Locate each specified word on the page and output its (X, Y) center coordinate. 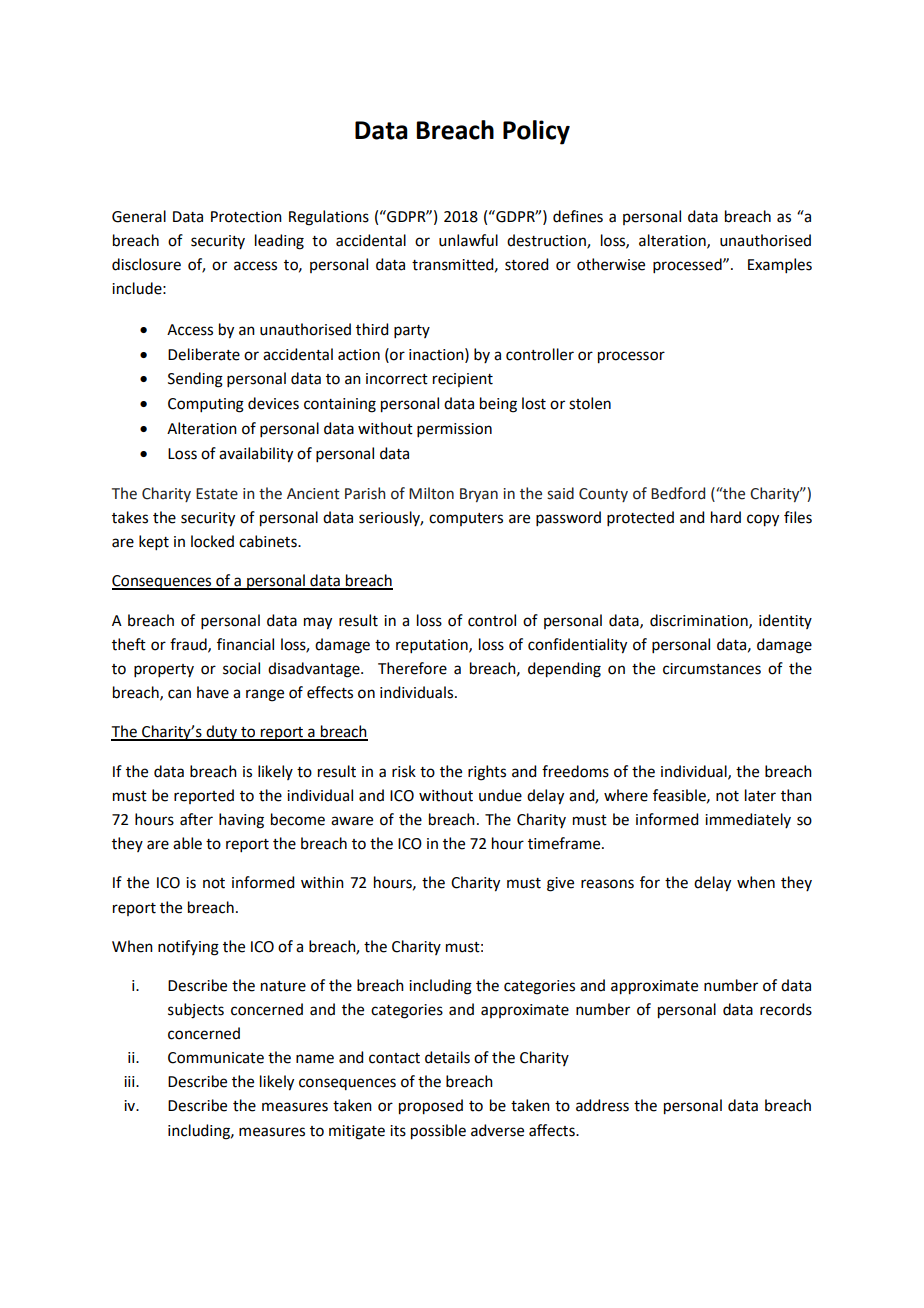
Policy (536, 132)
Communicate (216, 1058)
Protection (246, 217)
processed (688, 265)
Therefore (412, 668)
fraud (189, 645)
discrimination (700, 621)
